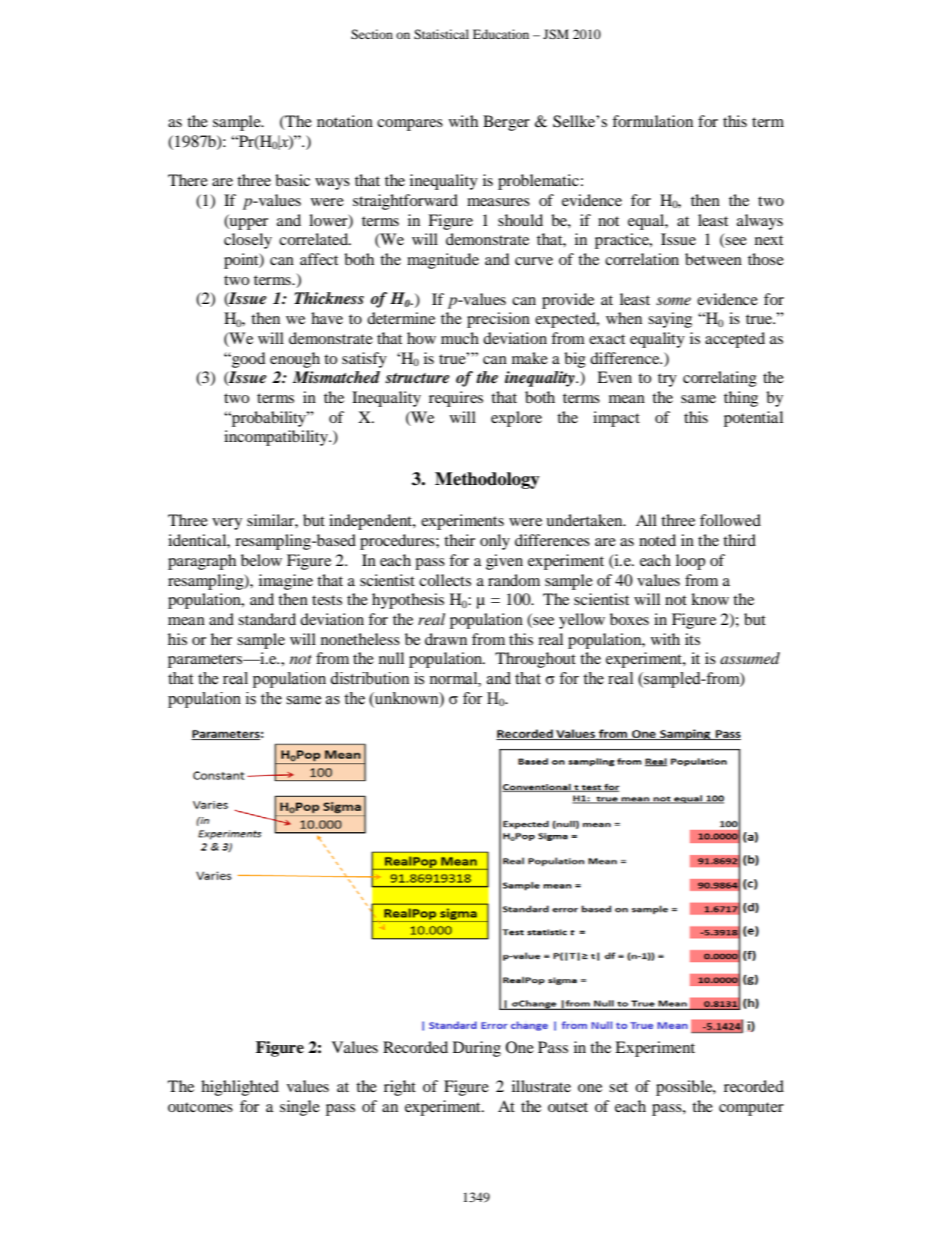 This screenshot has width=952, height=1233. Describe the element at coordinates (535, 660) in the screenshot. I see `Throughout` at that location.
